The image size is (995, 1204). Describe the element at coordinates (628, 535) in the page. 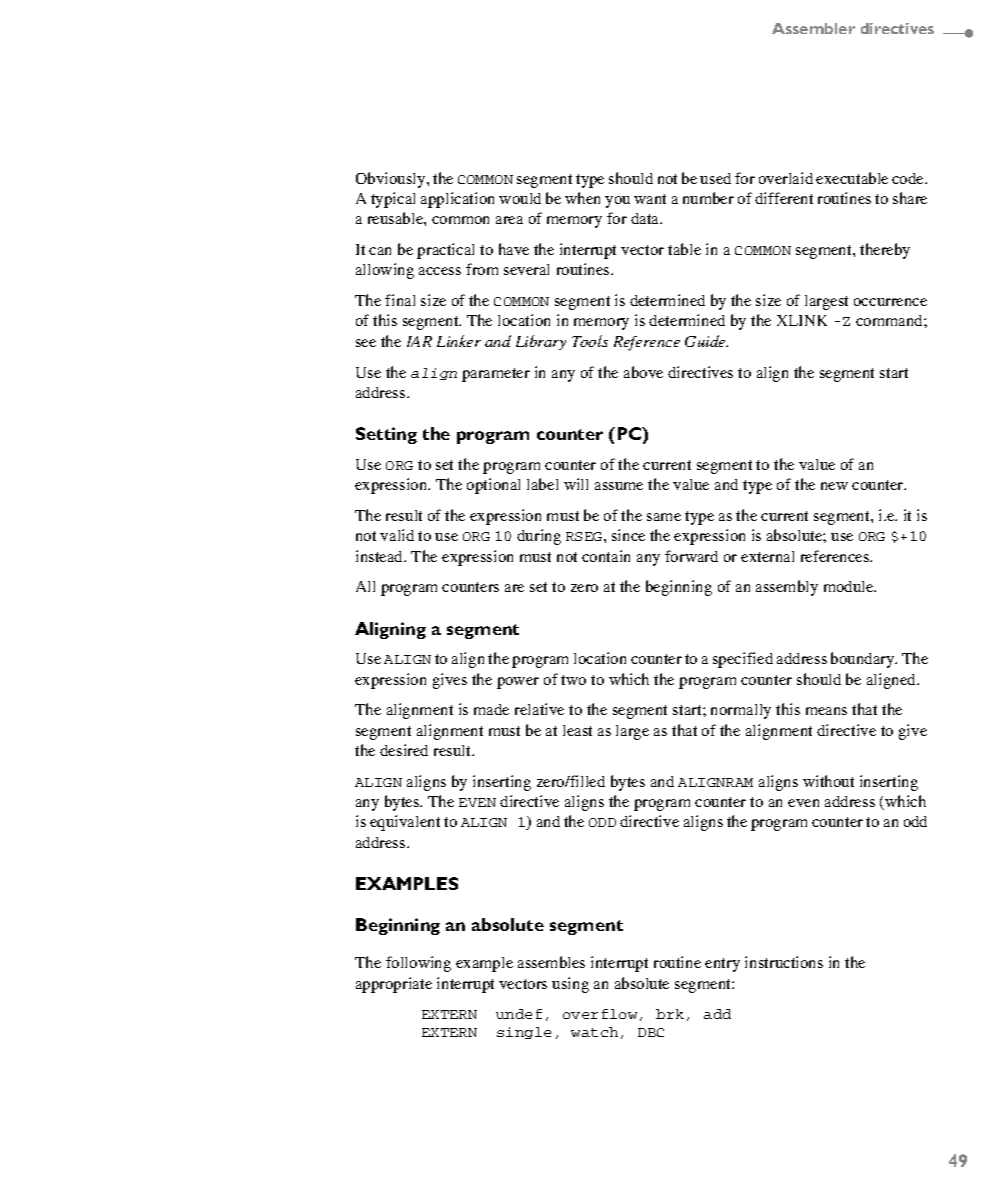

I see `since` at that location.
